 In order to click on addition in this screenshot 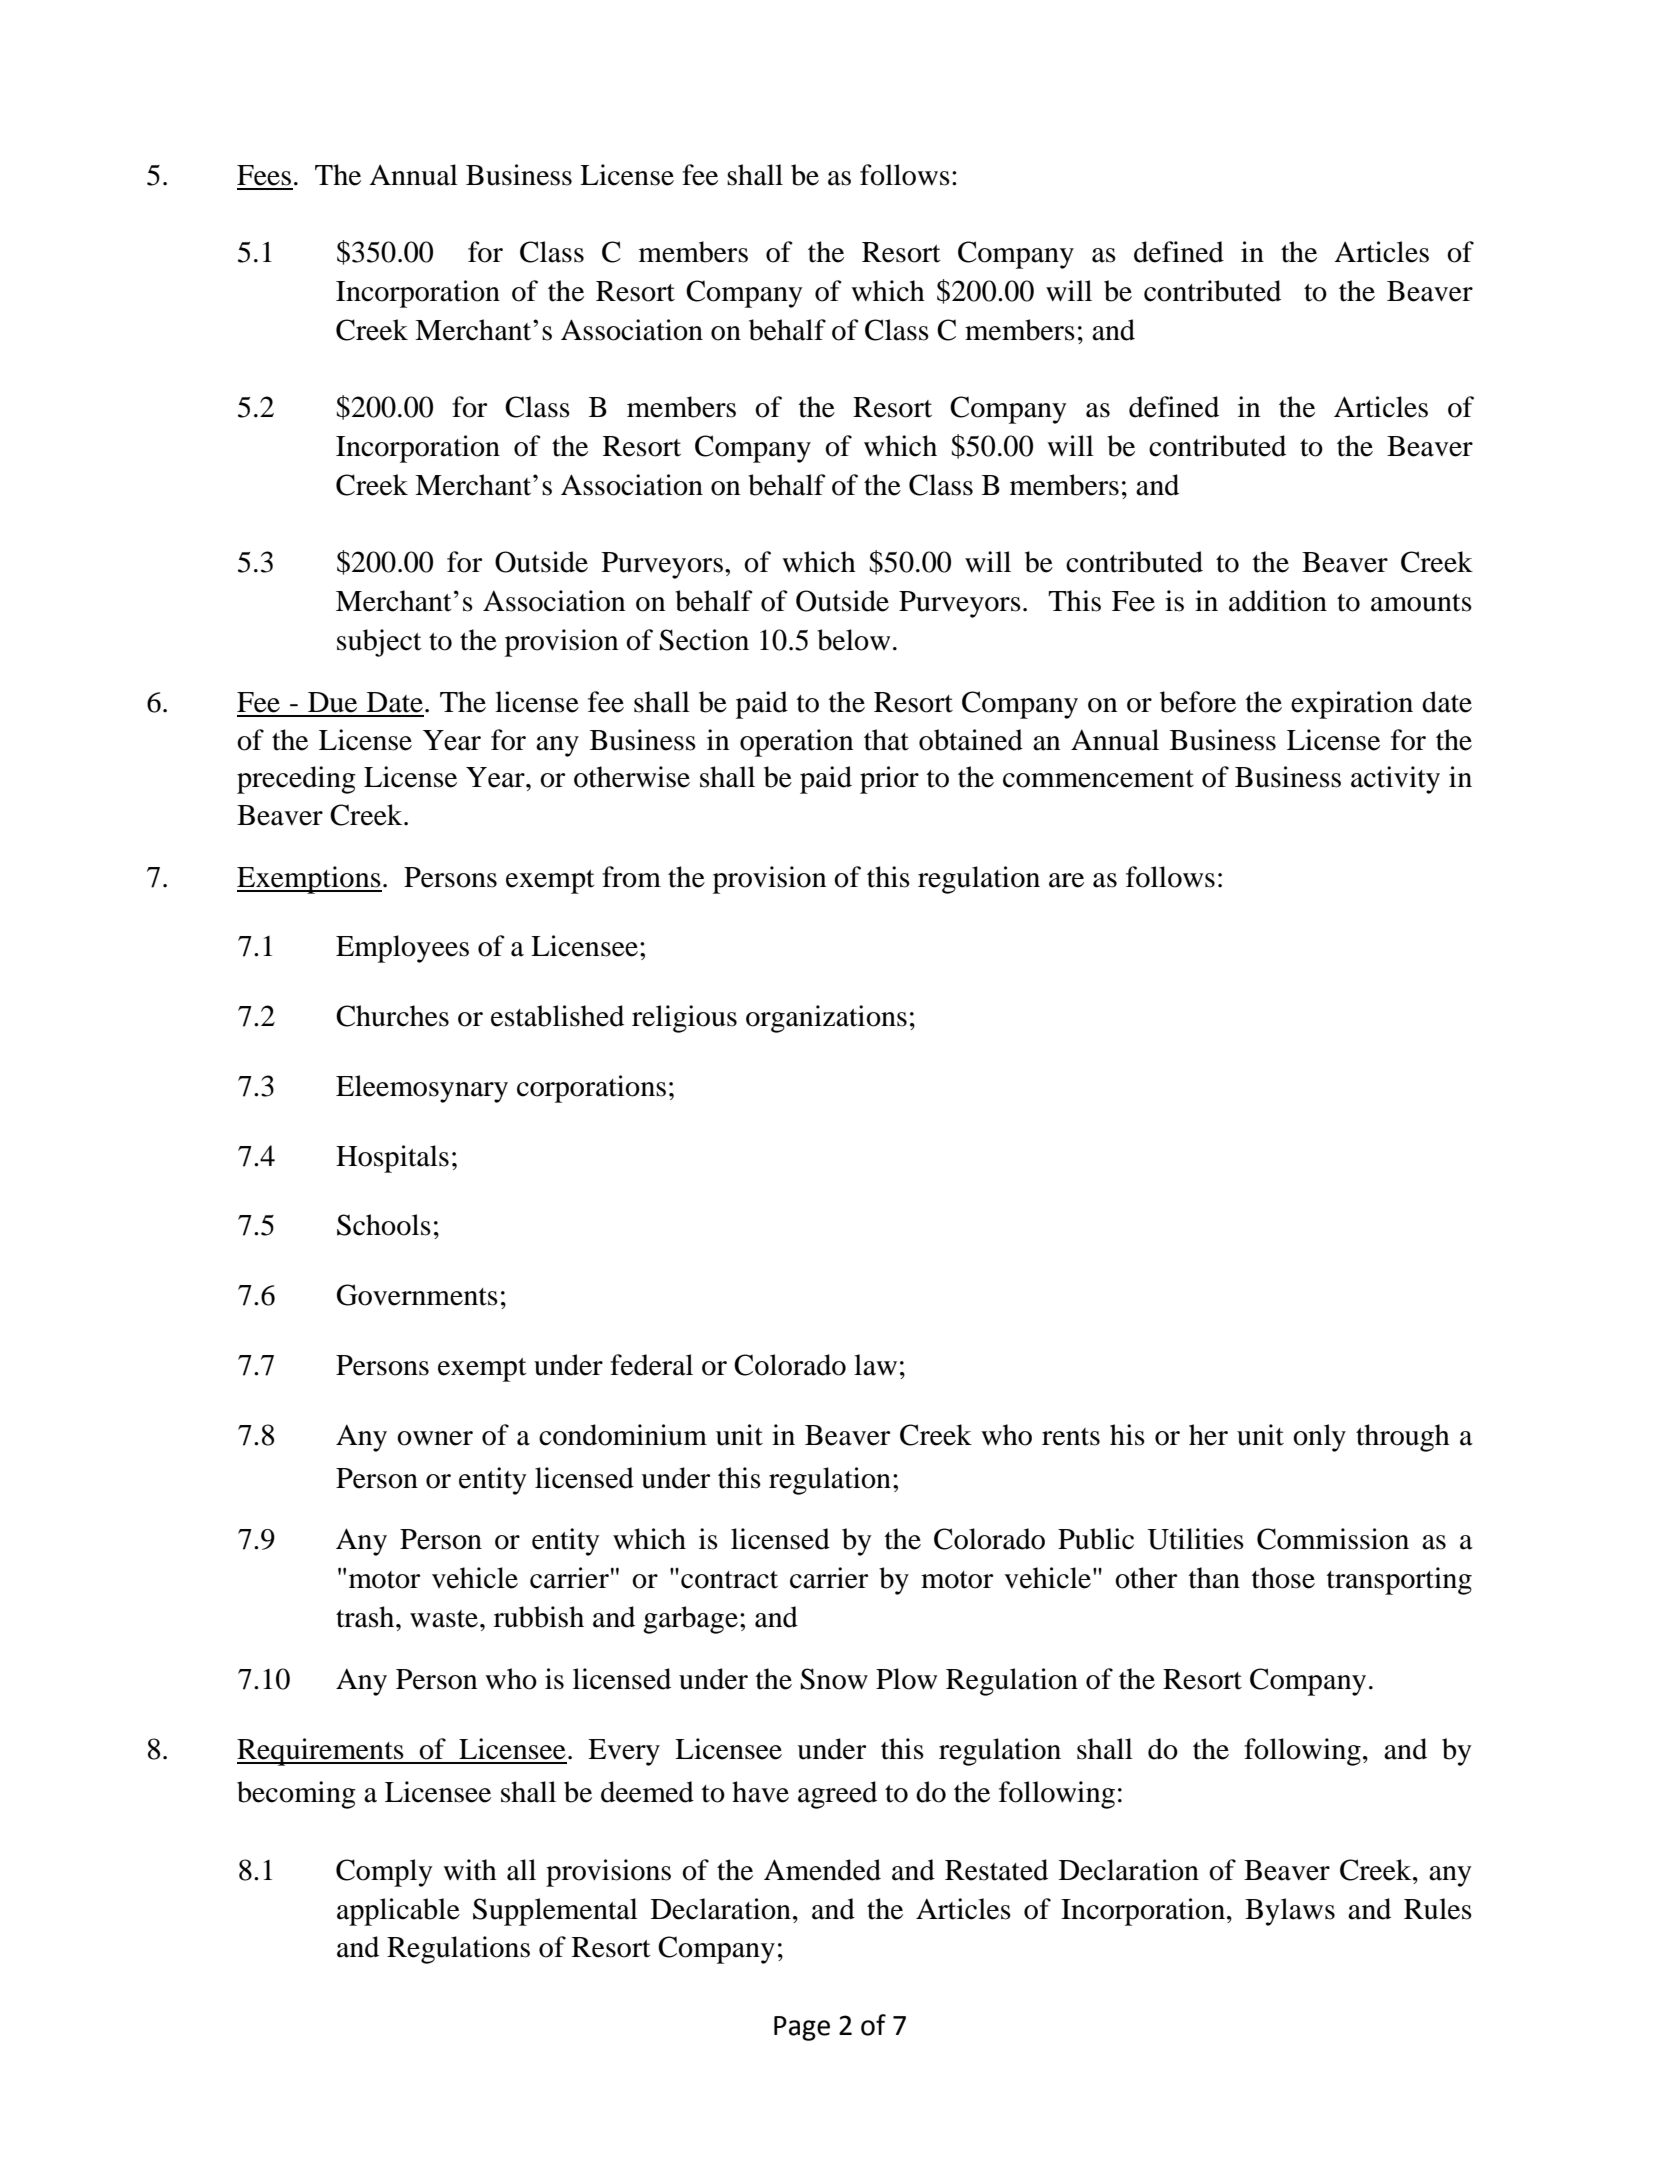, I will do `click(1278, 601)`.
